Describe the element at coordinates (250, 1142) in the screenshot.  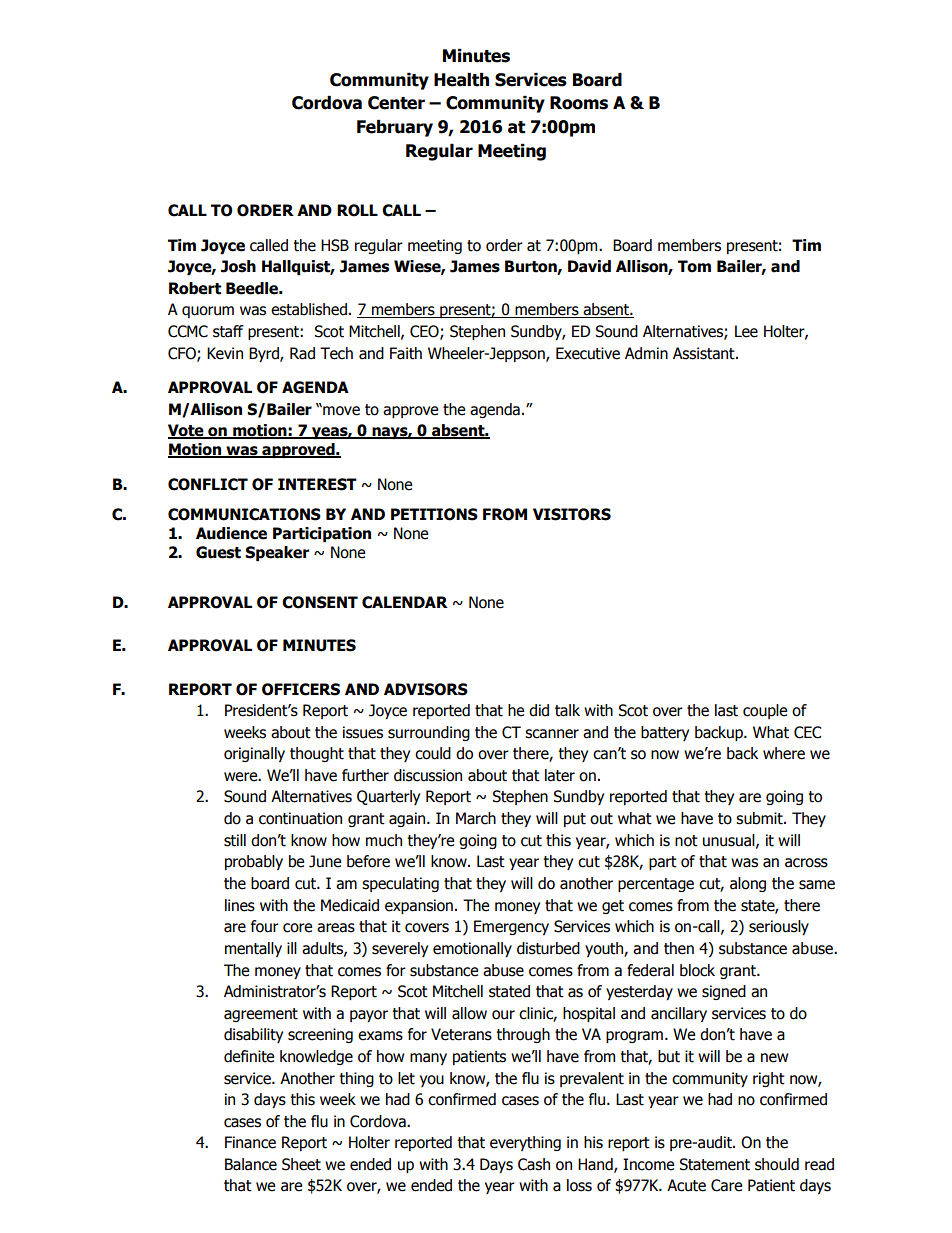
I see `Finance` at that location.
